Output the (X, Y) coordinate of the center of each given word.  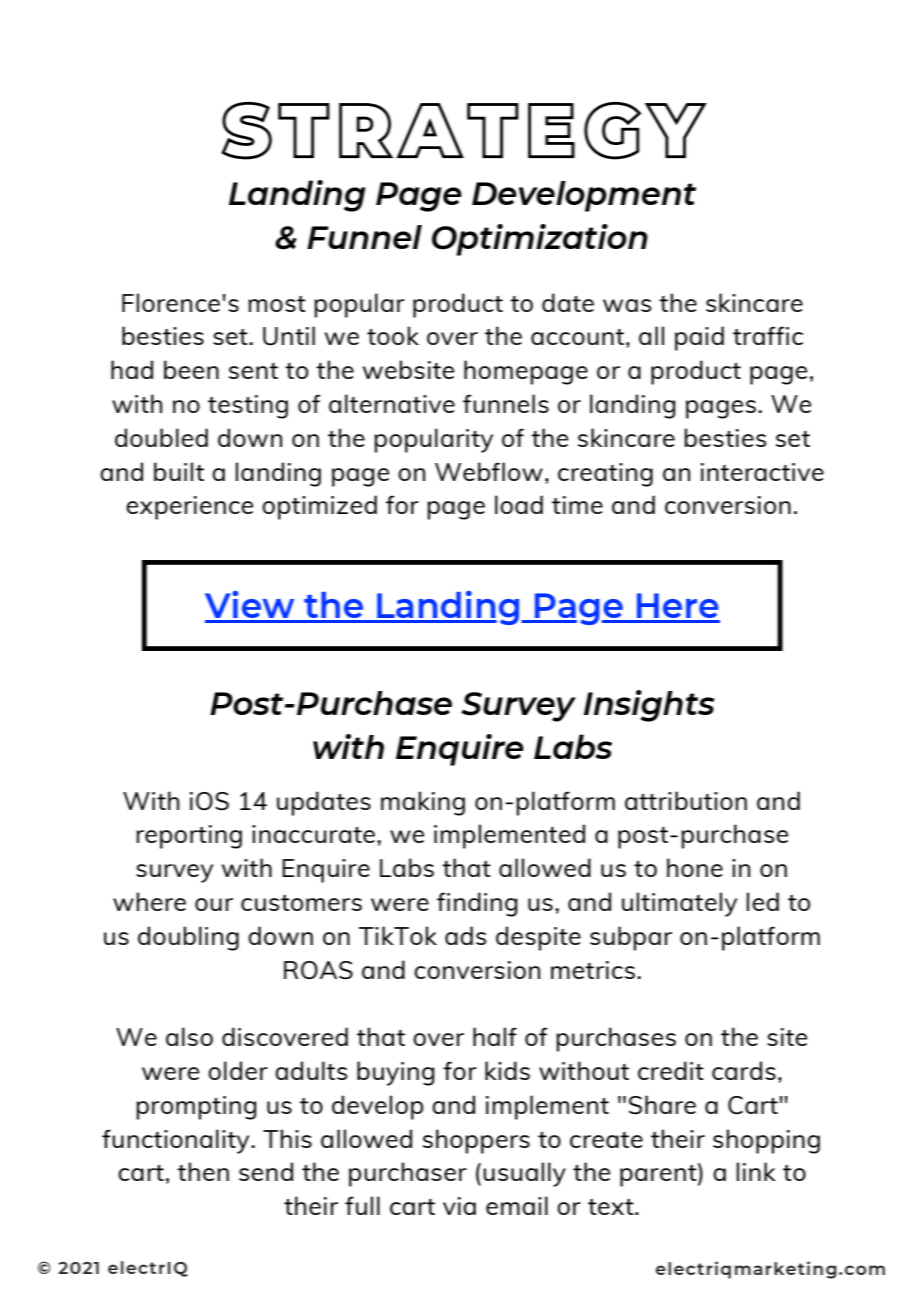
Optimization (540, 240)
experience (189, 508)
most (277, 304)
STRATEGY (464, 131)
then (203, 1171)
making (423, 803)
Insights (649, 706)
